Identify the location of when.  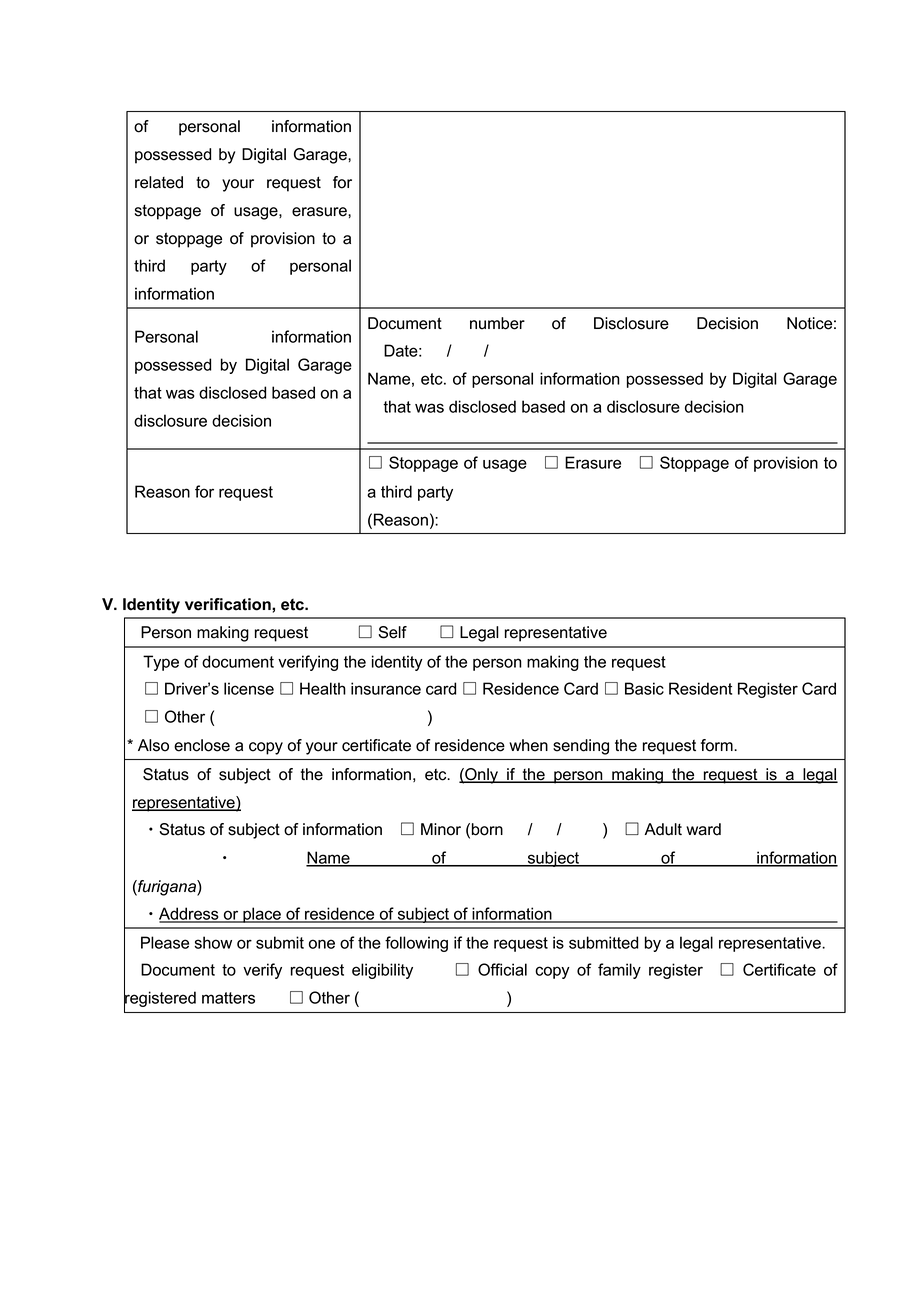
(528, 745).
